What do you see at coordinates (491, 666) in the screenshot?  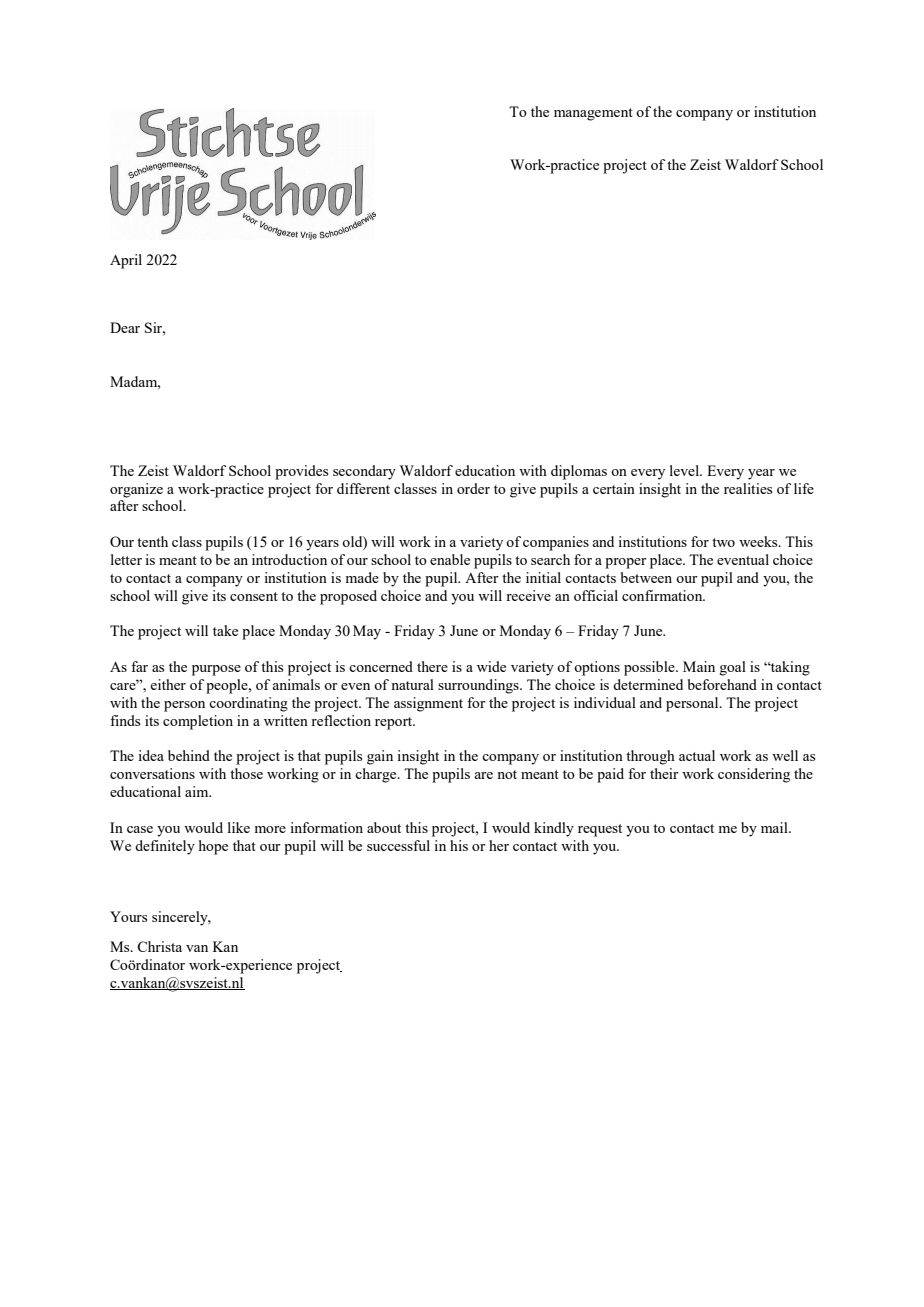 I see `wide` at bounding box center [491, 666].
